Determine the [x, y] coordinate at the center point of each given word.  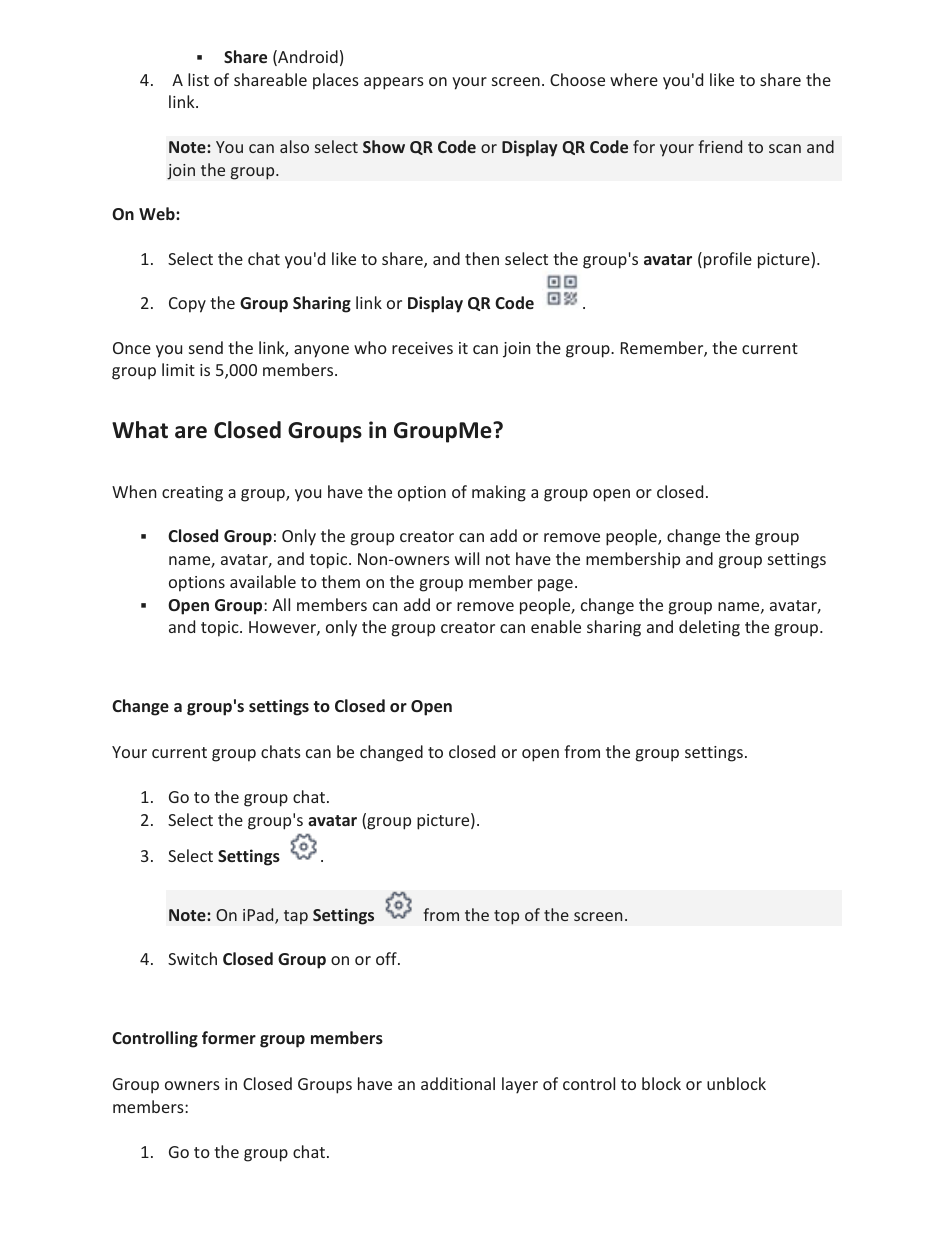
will [467, 558]
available [263, 581]
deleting [709, 628]
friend [720, 146]
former [229, 1037]
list [198, 79]
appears [394, 83]
